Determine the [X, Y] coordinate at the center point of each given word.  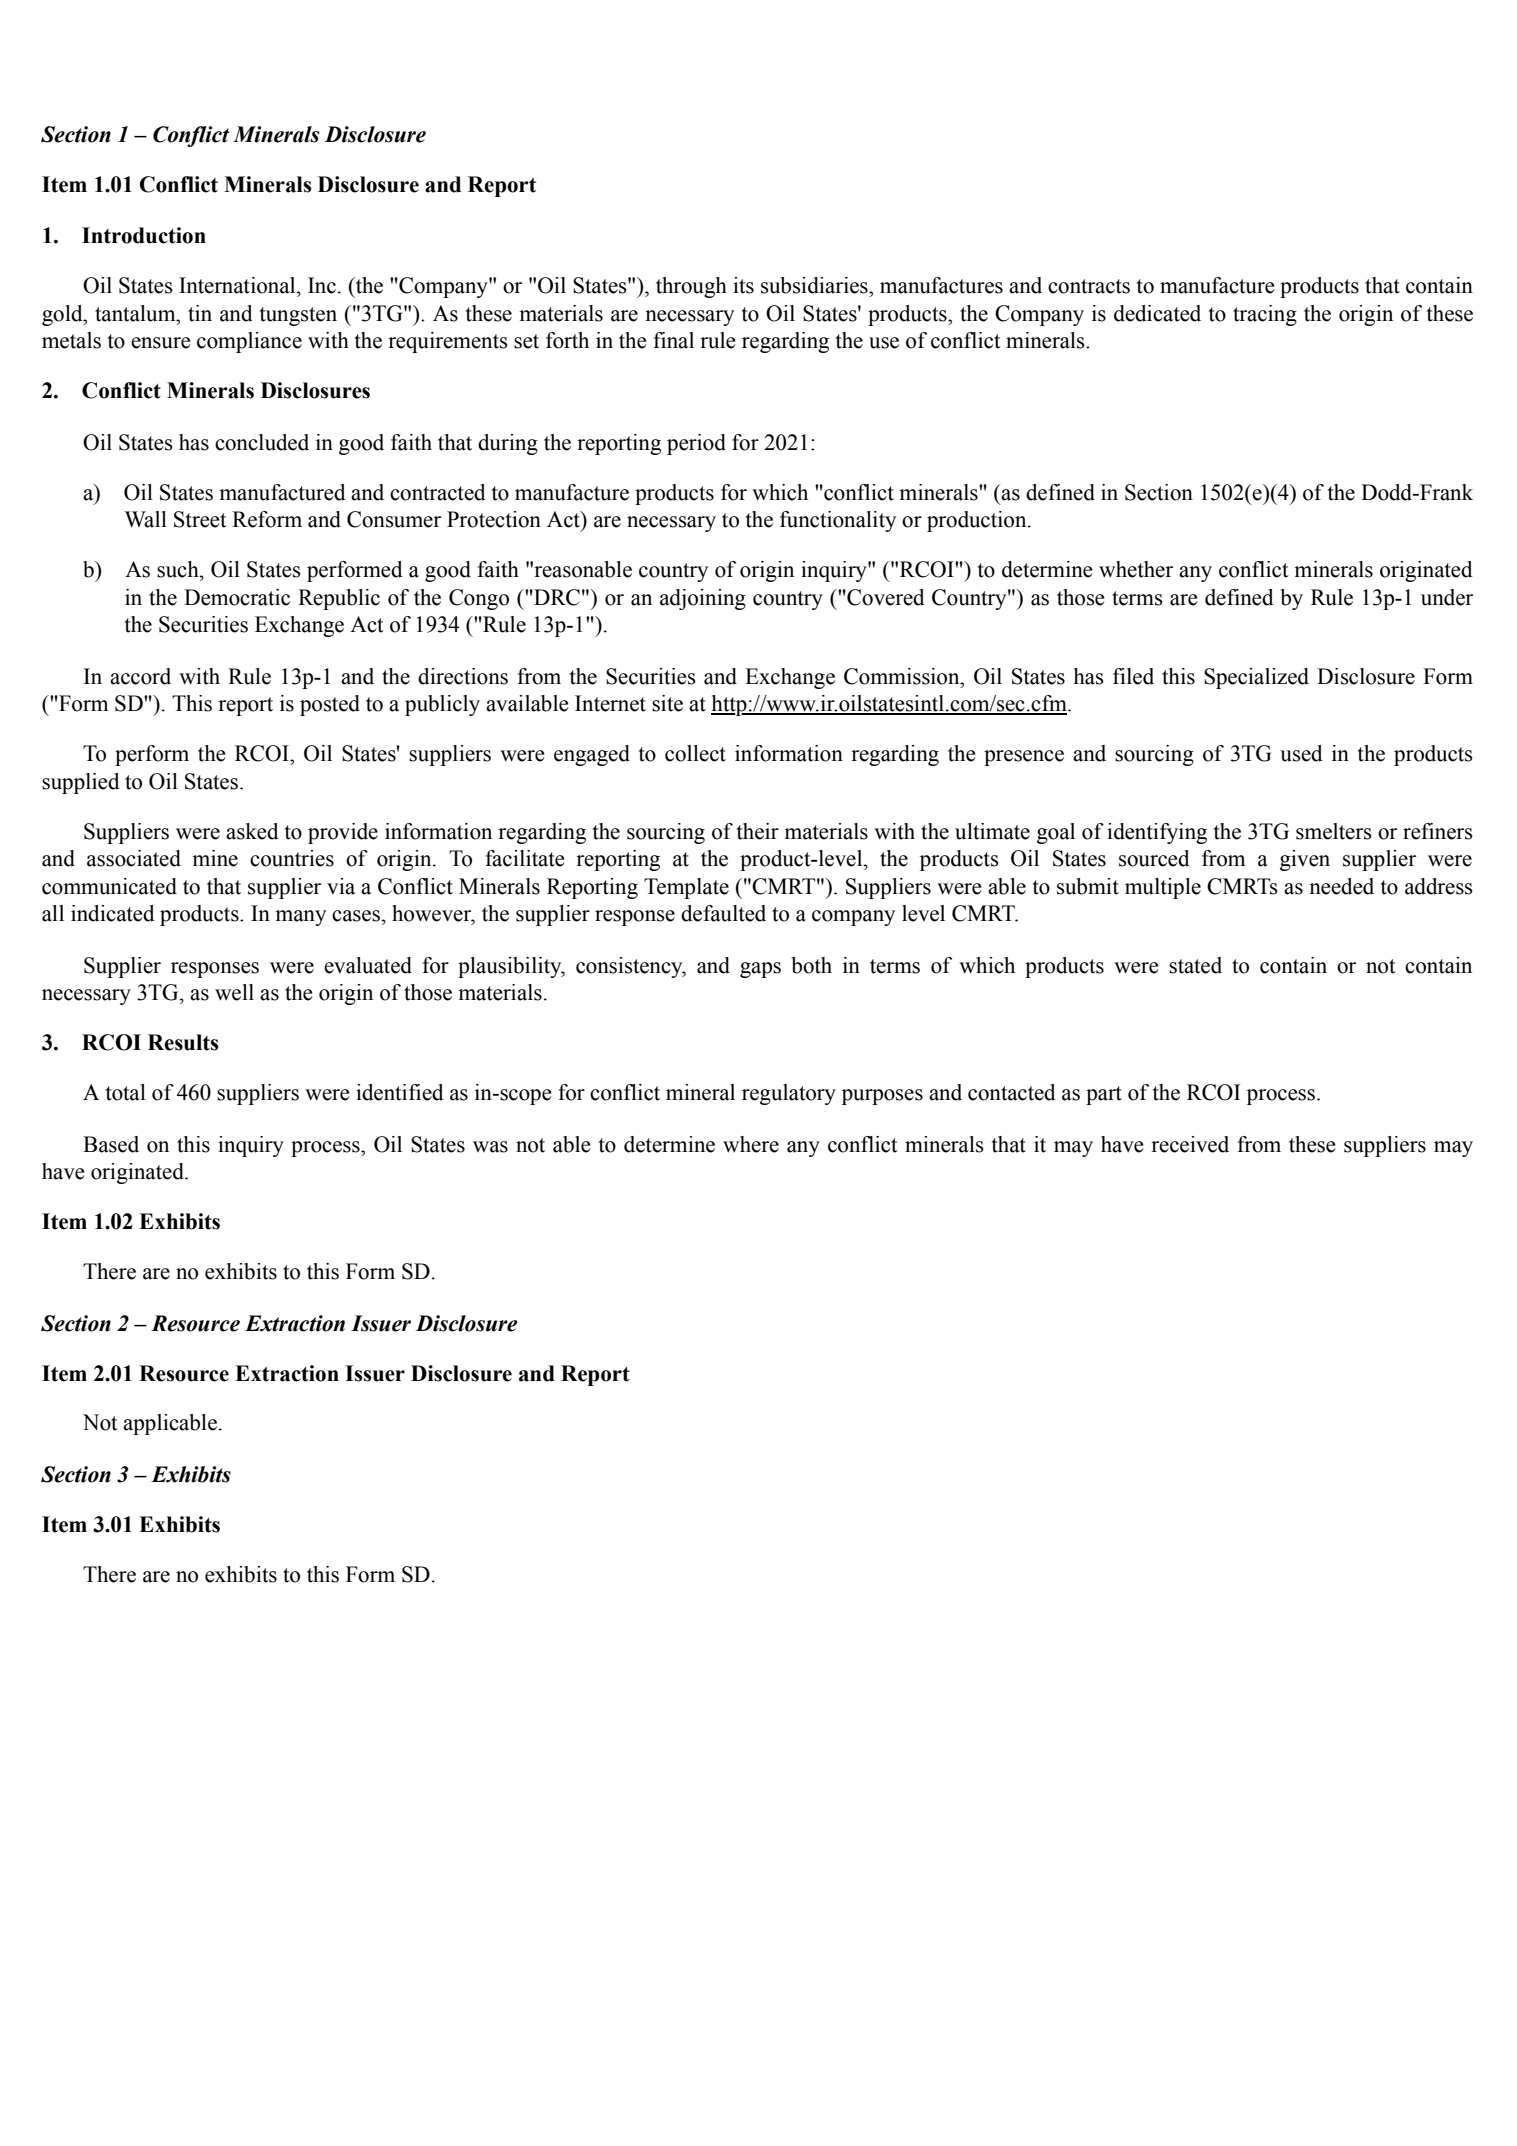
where [751, 1144]
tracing [1265, 315]
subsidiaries [815, 285]
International [238, 285]
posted [330, 705]
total [126, 1092]
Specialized [1256, 678]
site [667, 703]
